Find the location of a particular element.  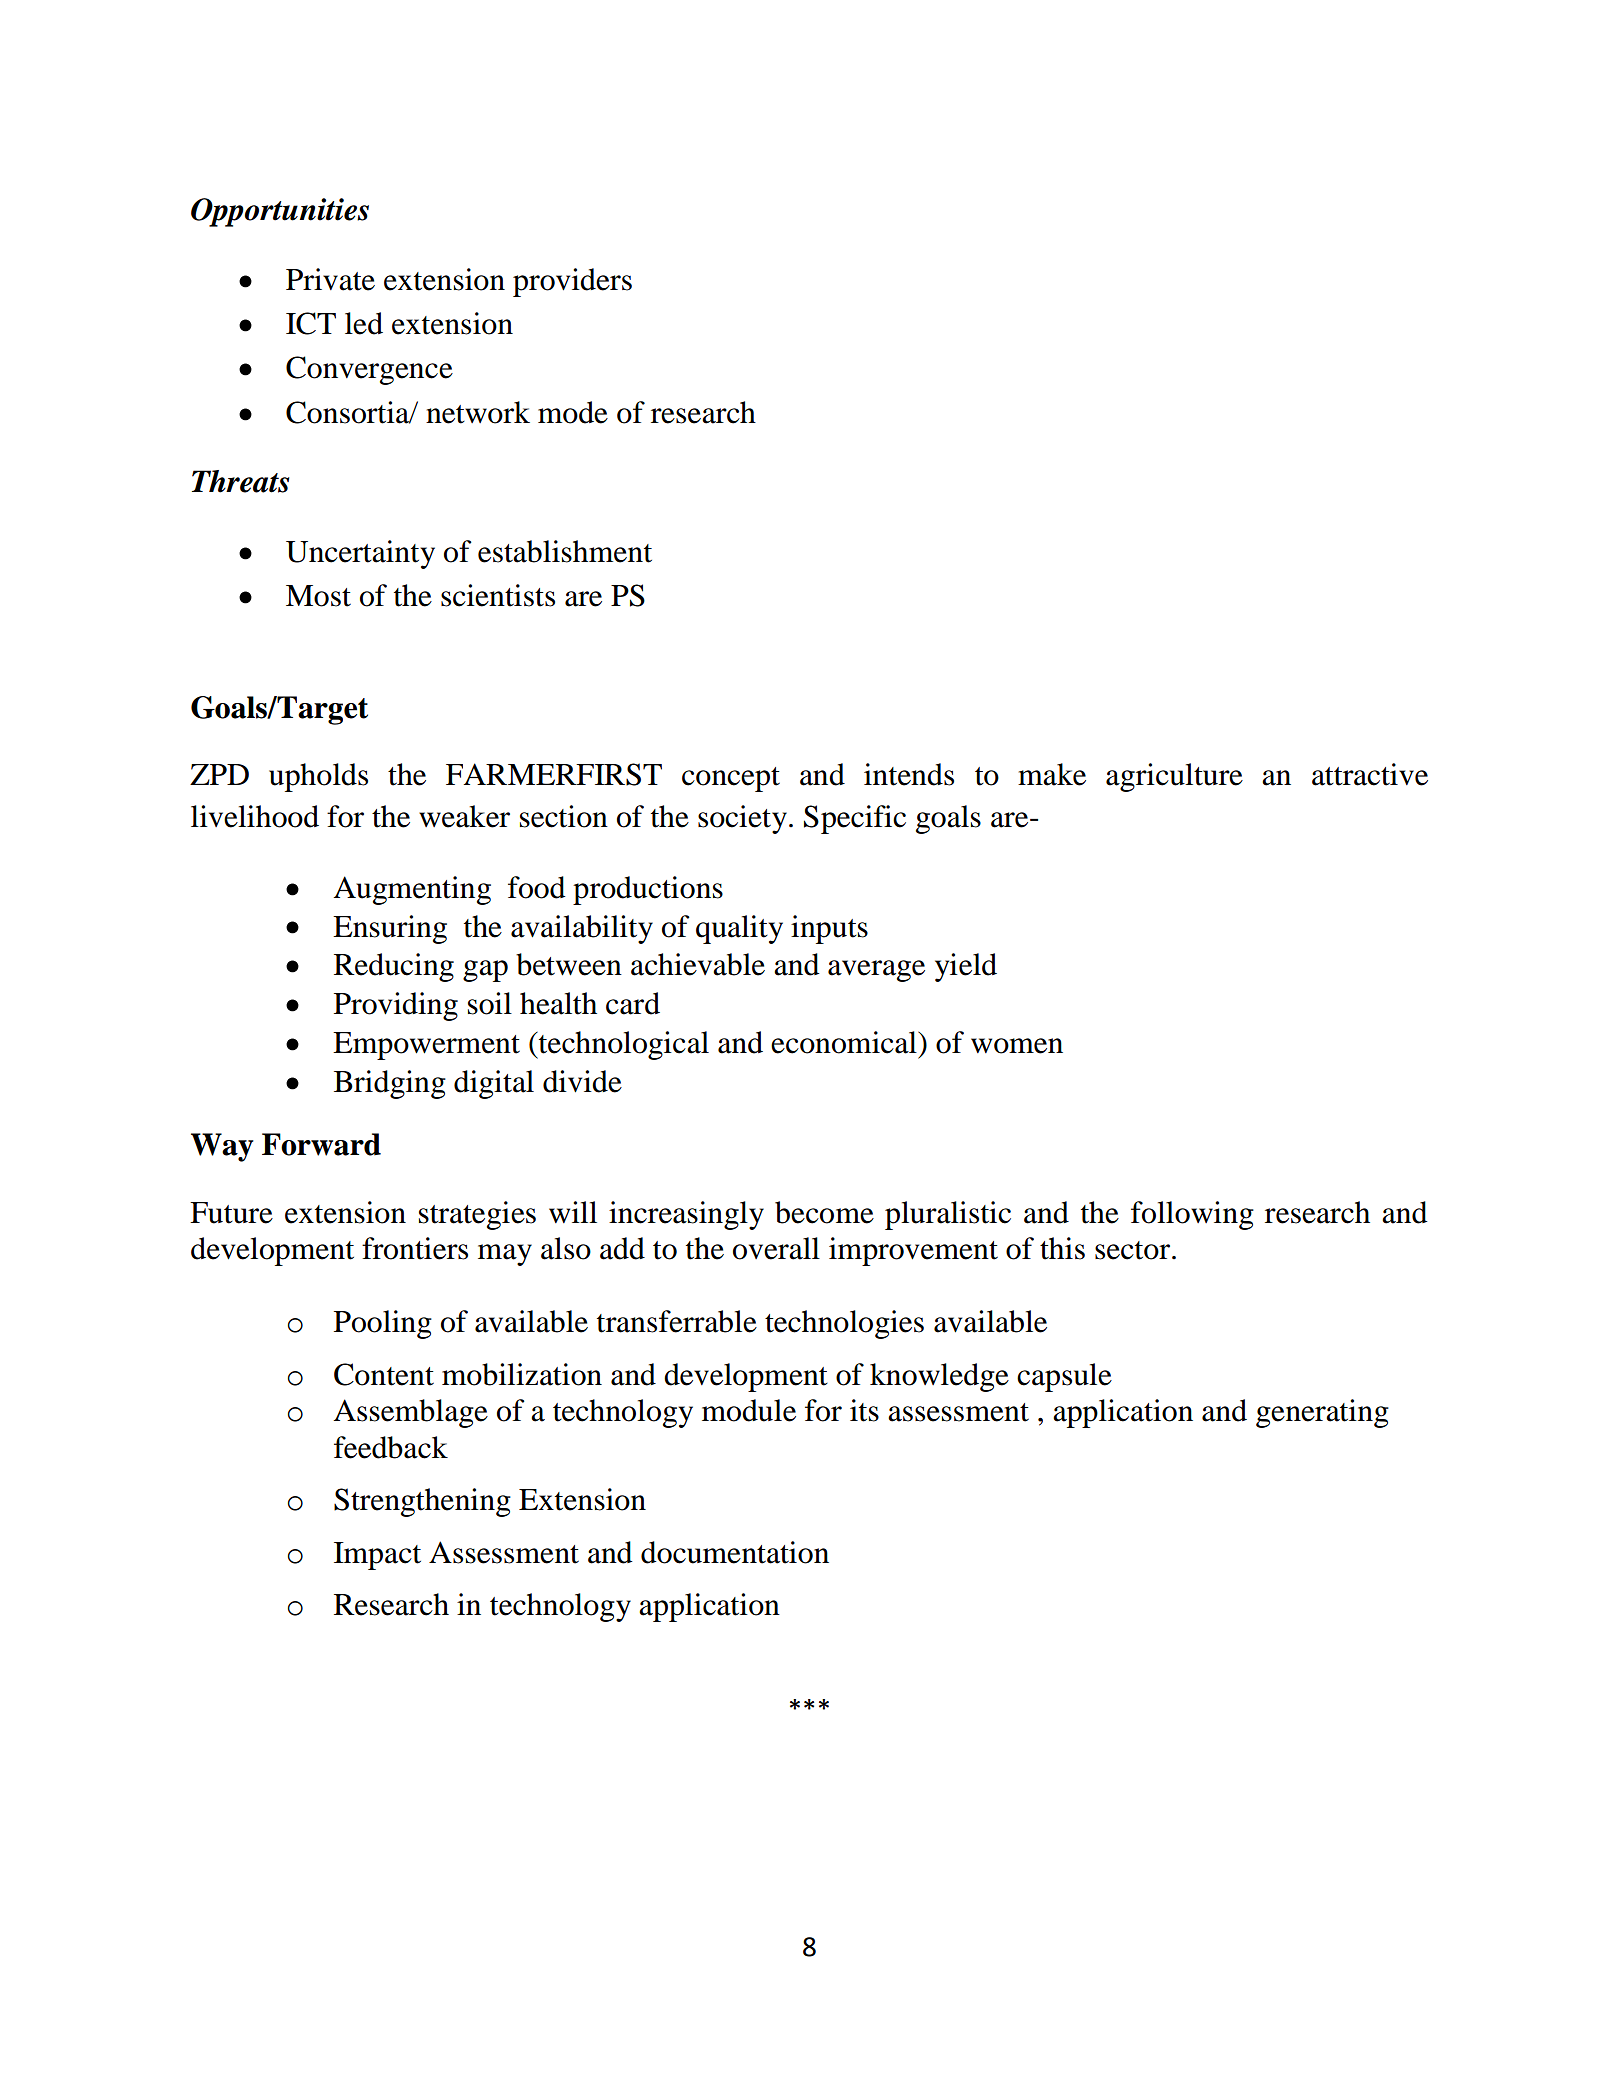

mode is located at coordinates (573, 412).
